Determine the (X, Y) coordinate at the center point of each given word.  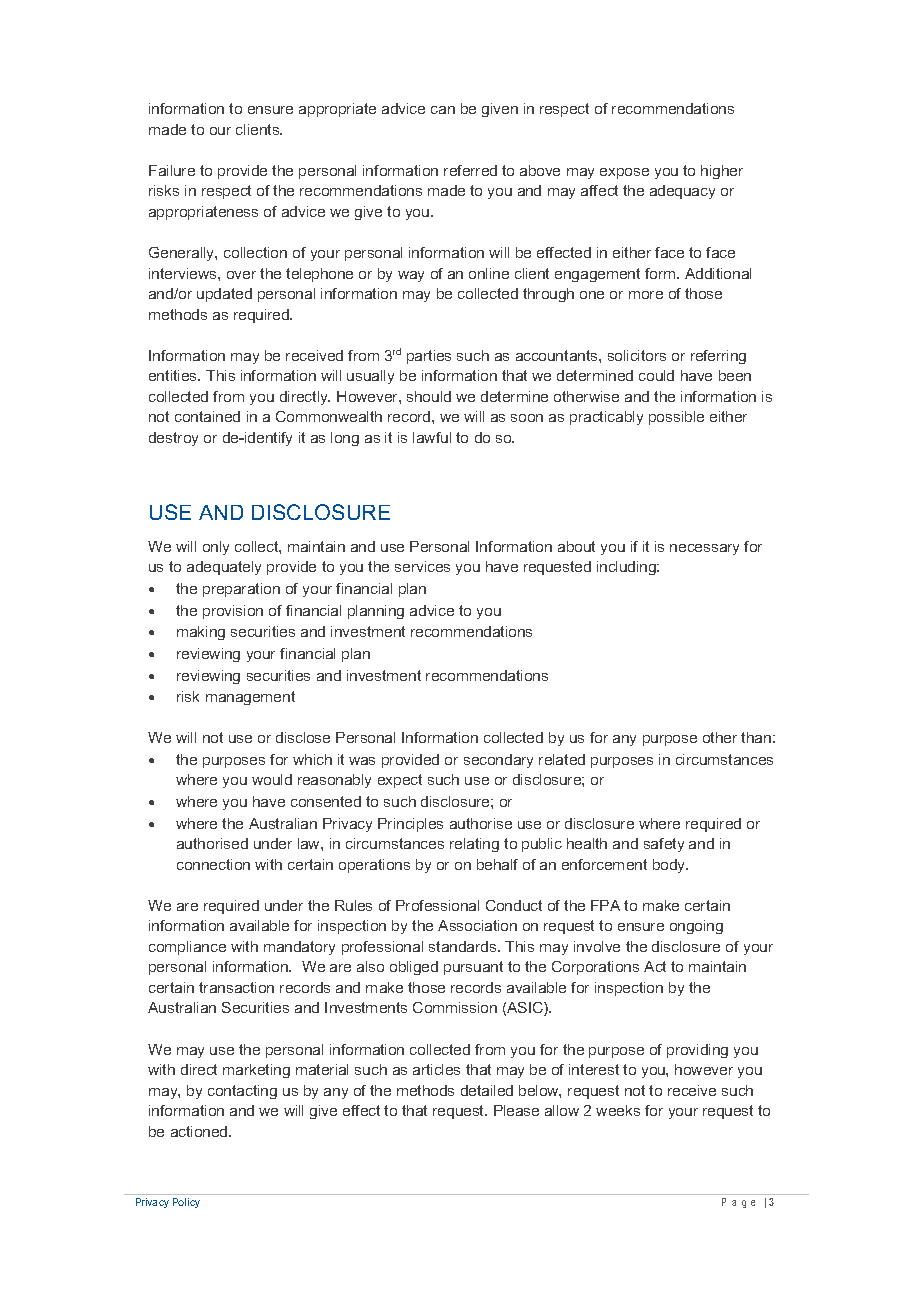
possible (676, 418)
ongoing (696, 927)
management (250, 698)
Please (516, 1110)
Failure (172, 170)
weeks (618, 1110)
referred (470, 170)
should (429, 396)
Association (477, 925)
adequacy (682, 192)
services (422, 566)
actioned (200, 1131)
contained (207, 416)
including (627, 568)
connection (213, 864)
